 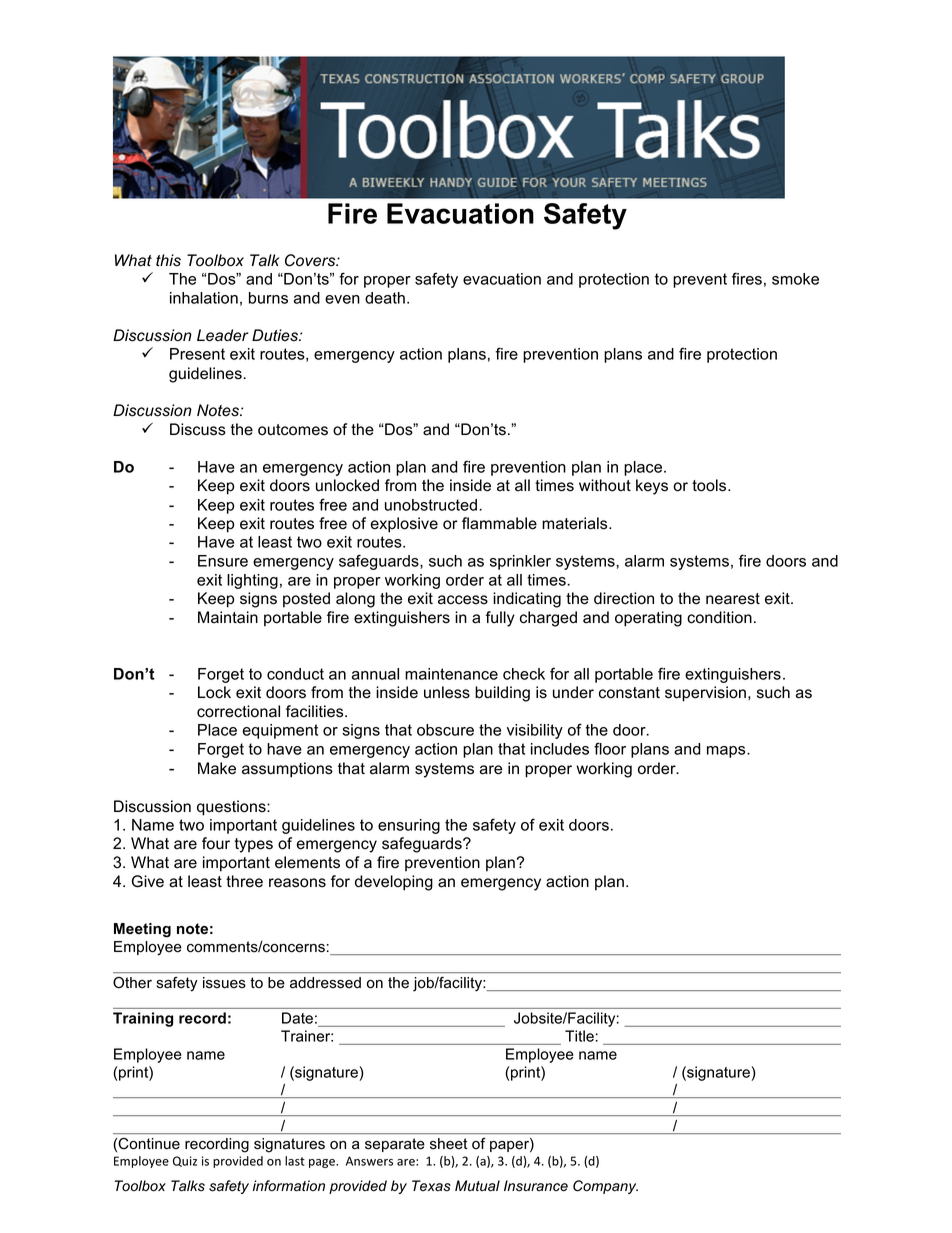 I want to click on smoke, so click(x=795, y=279).
